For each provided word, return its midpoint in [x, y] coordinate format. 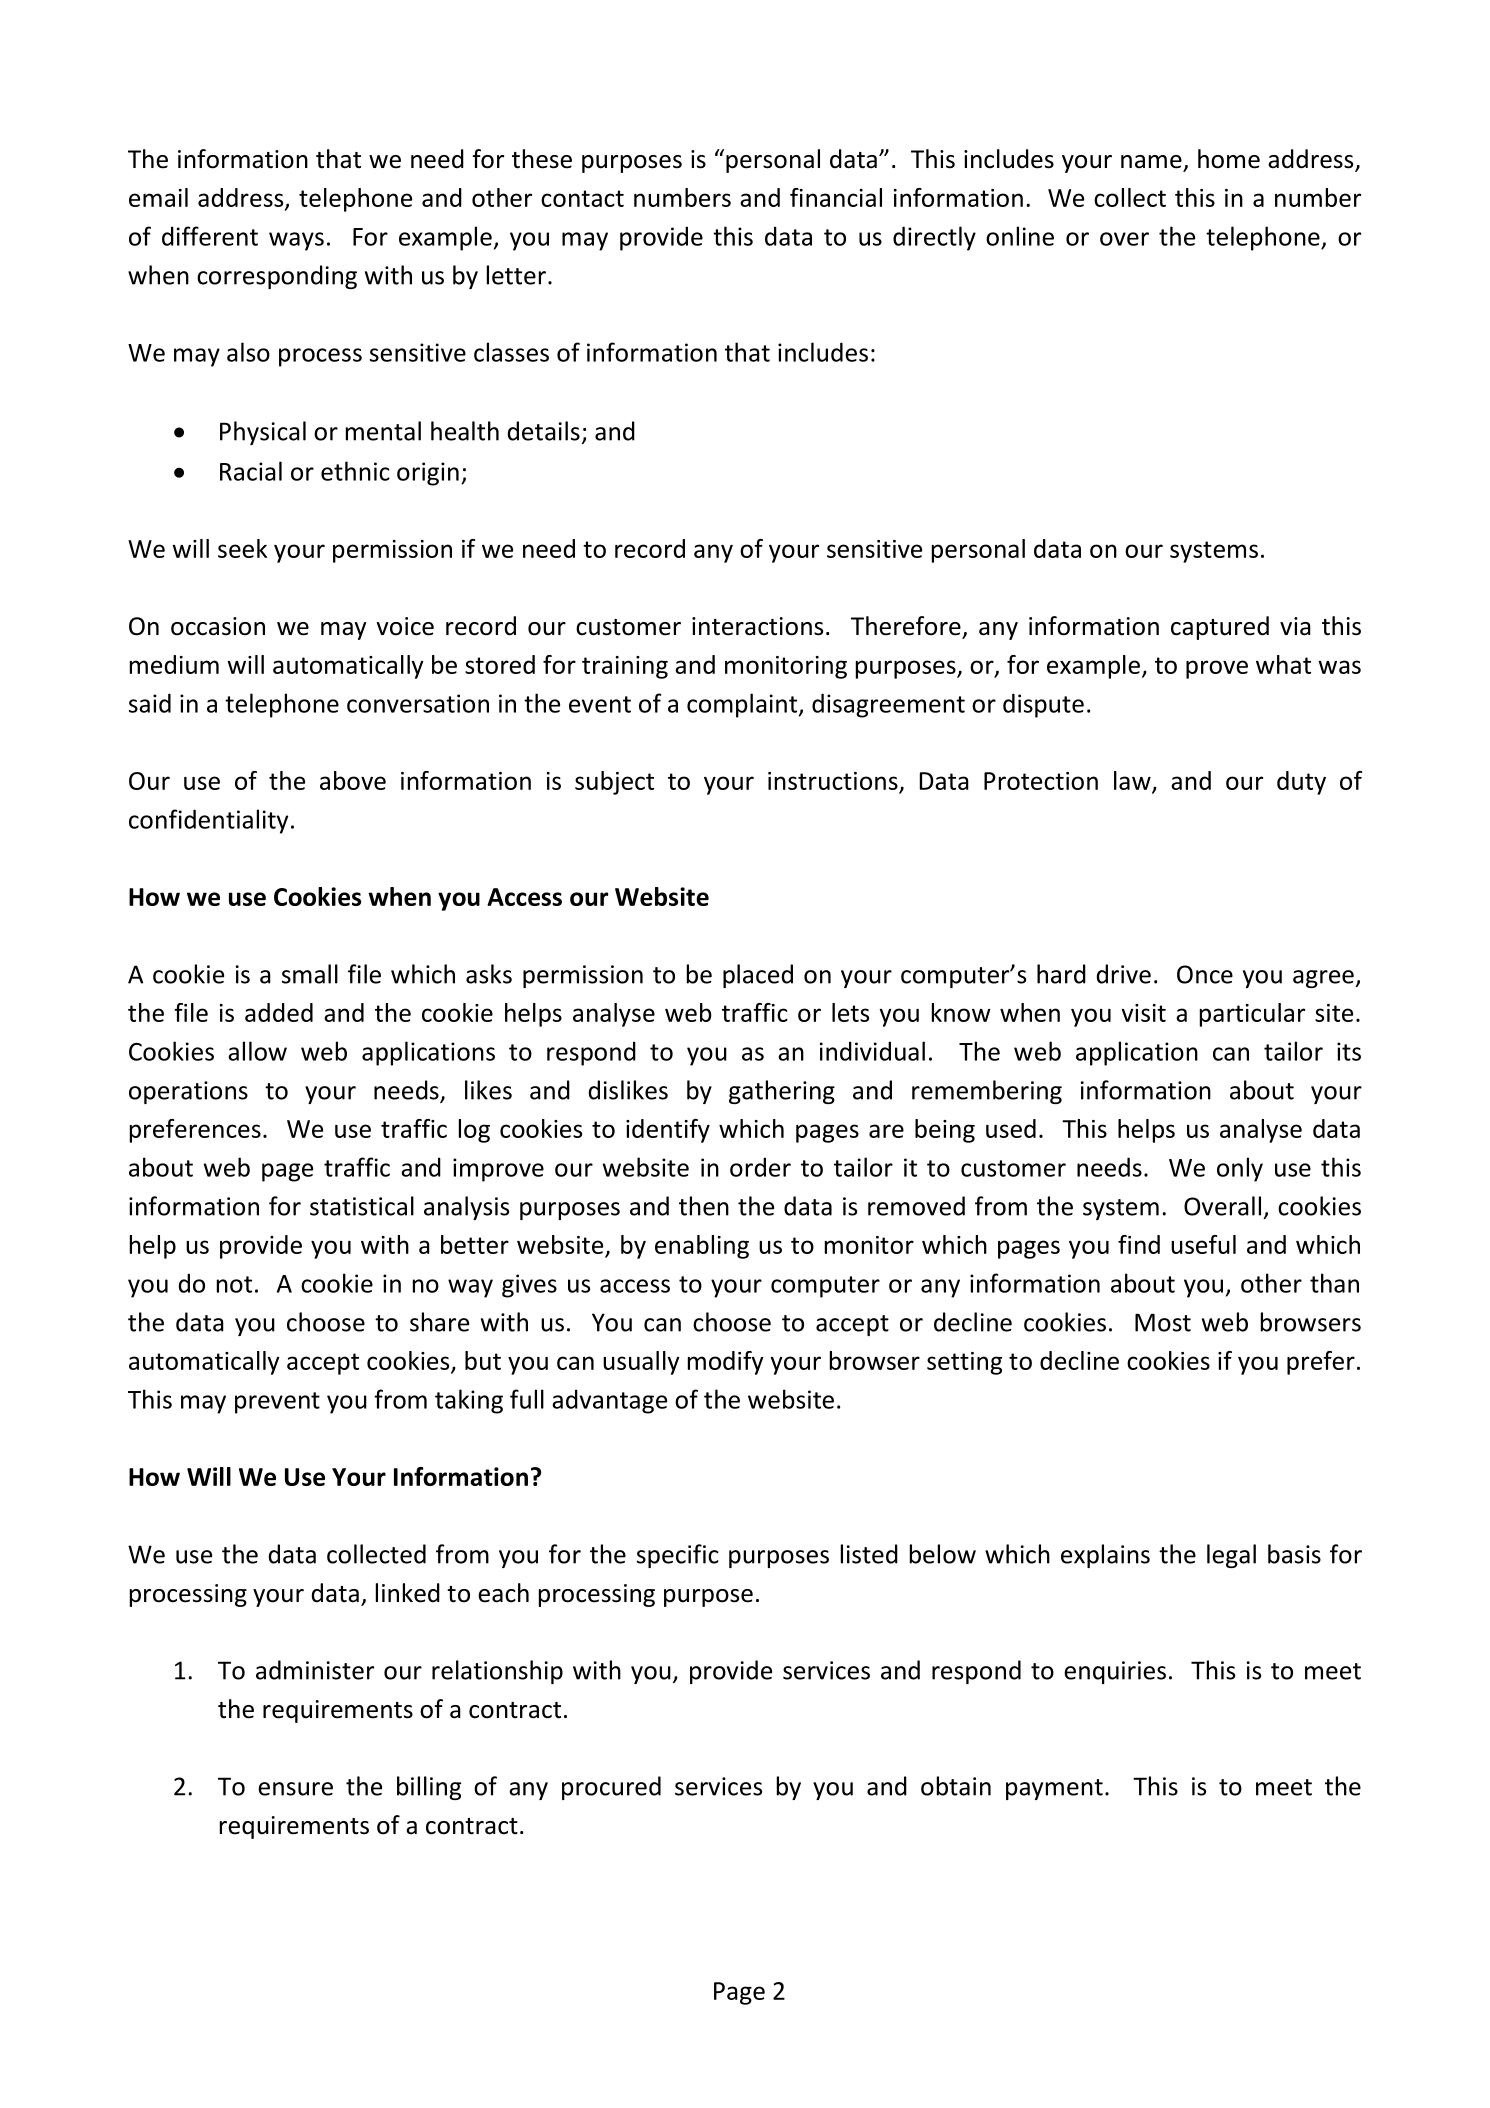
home [1229, 159]
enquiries [1115, 1672]
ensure [295, 1789]
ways [296, 241]
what [1283, 664]
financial [836, 197]
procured [611, 1788]
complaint [743, 705]
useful [1203, 1244]
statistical [362, 1206]
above [353, 780]
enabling [702, 1247]
